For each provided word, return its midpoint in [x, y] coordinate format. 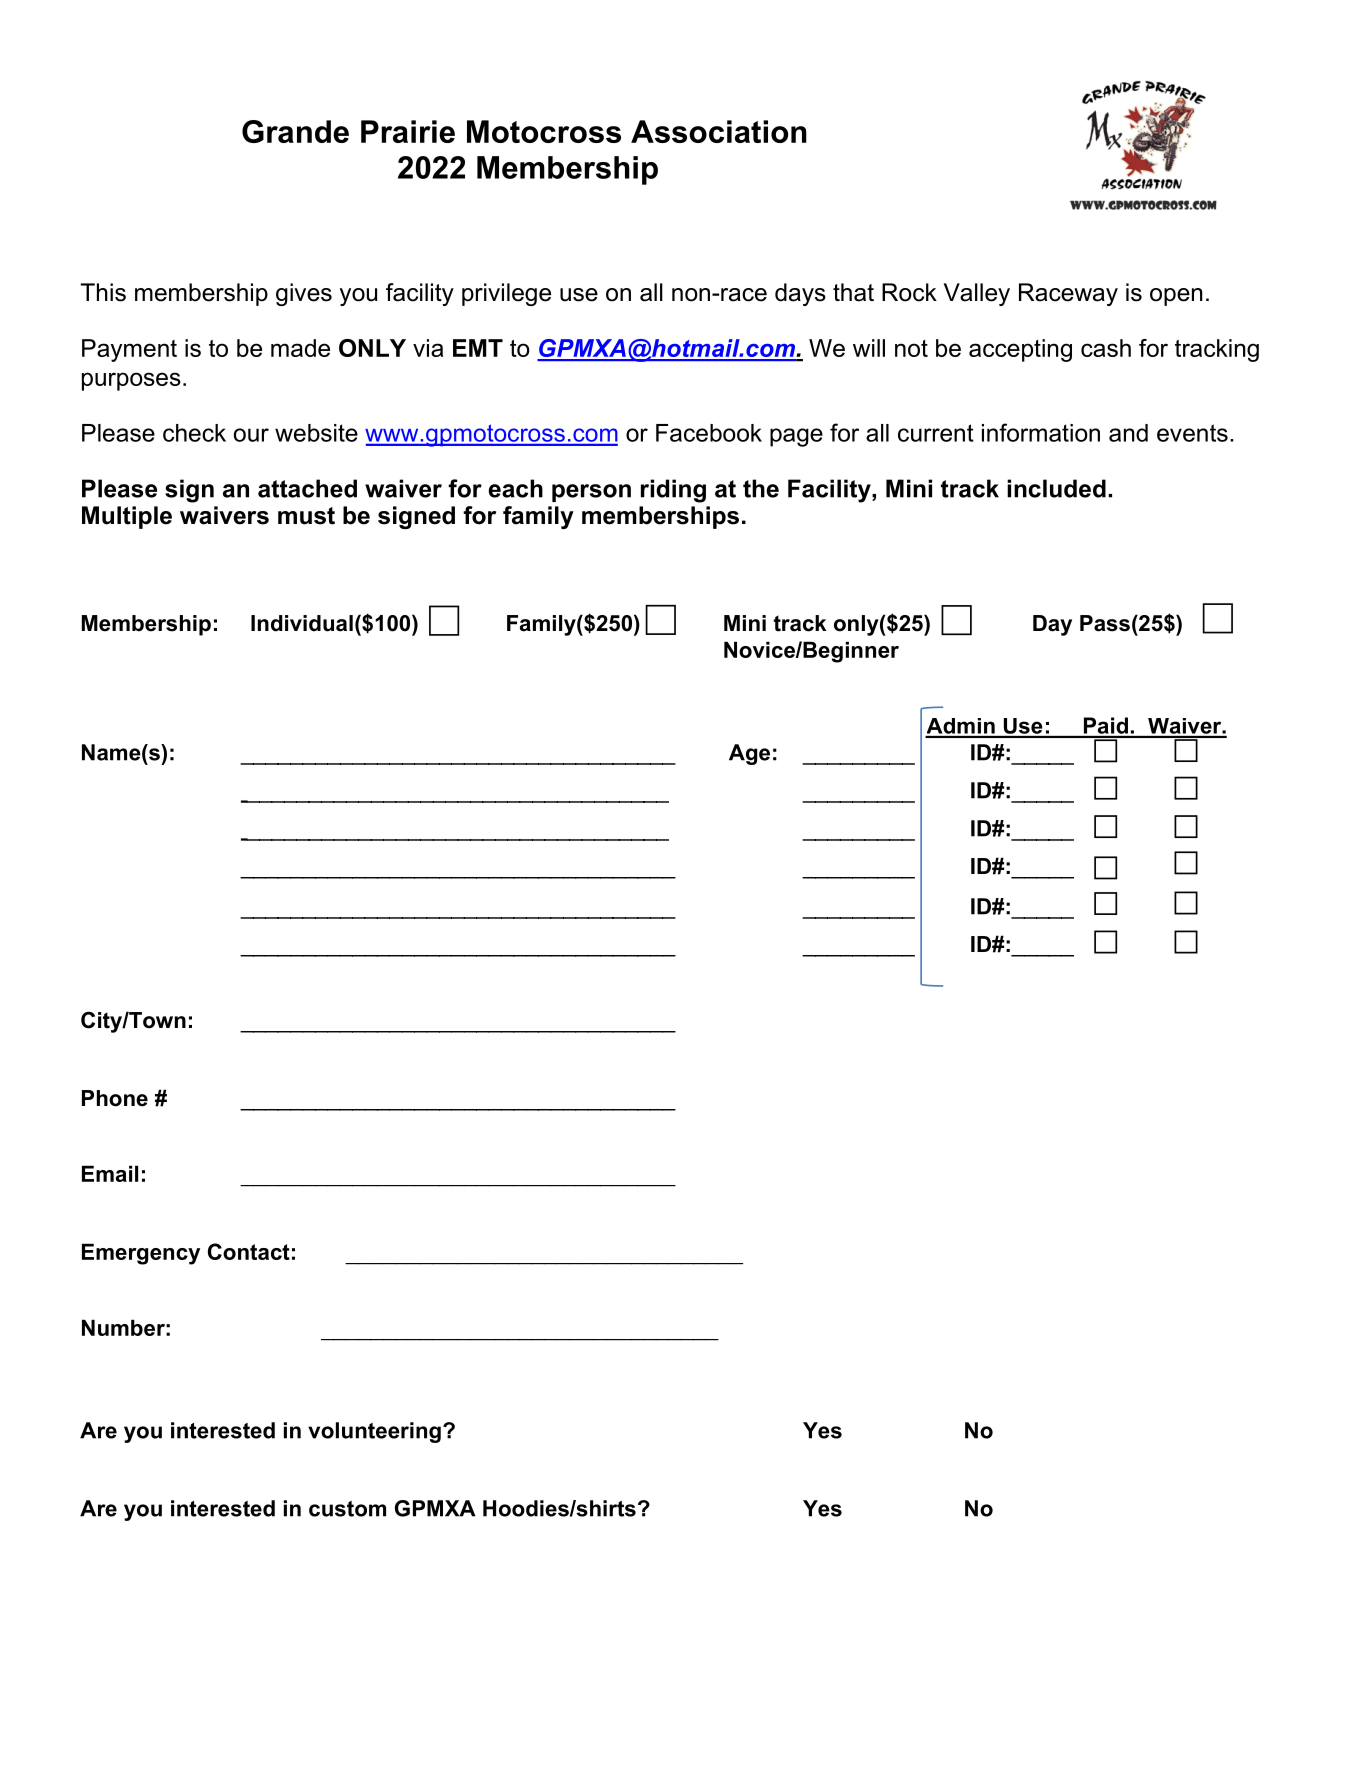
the [761, 488]
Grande [295, 131]
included [1056, 488]
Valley [977, 294]
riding [673, 491]
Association [719, 131]
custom [347, 1509]
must [306, 516]
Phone [115, 1098]
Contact [249, 1251]
